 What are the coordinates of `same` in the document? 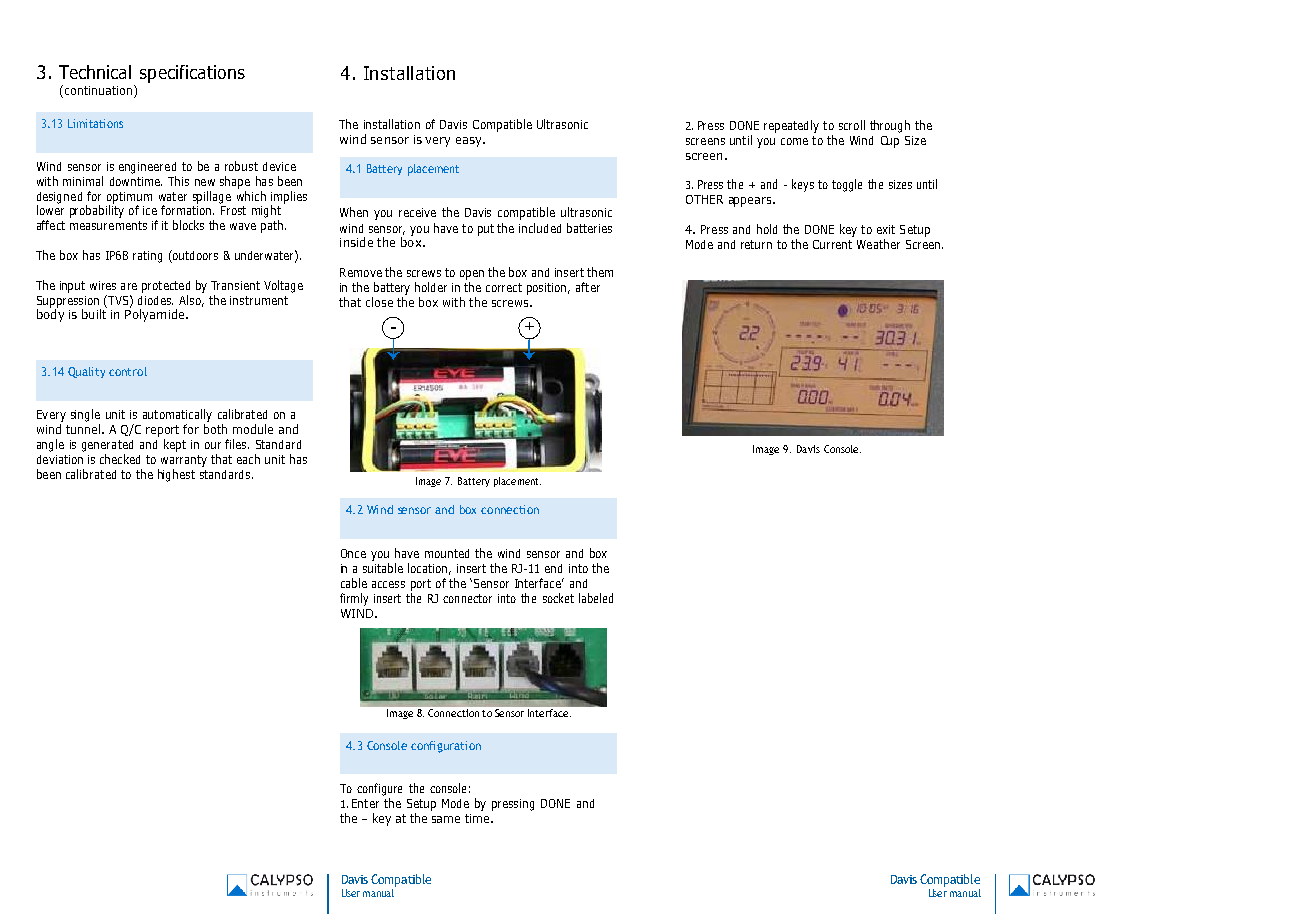 It's located at (446, 819).
